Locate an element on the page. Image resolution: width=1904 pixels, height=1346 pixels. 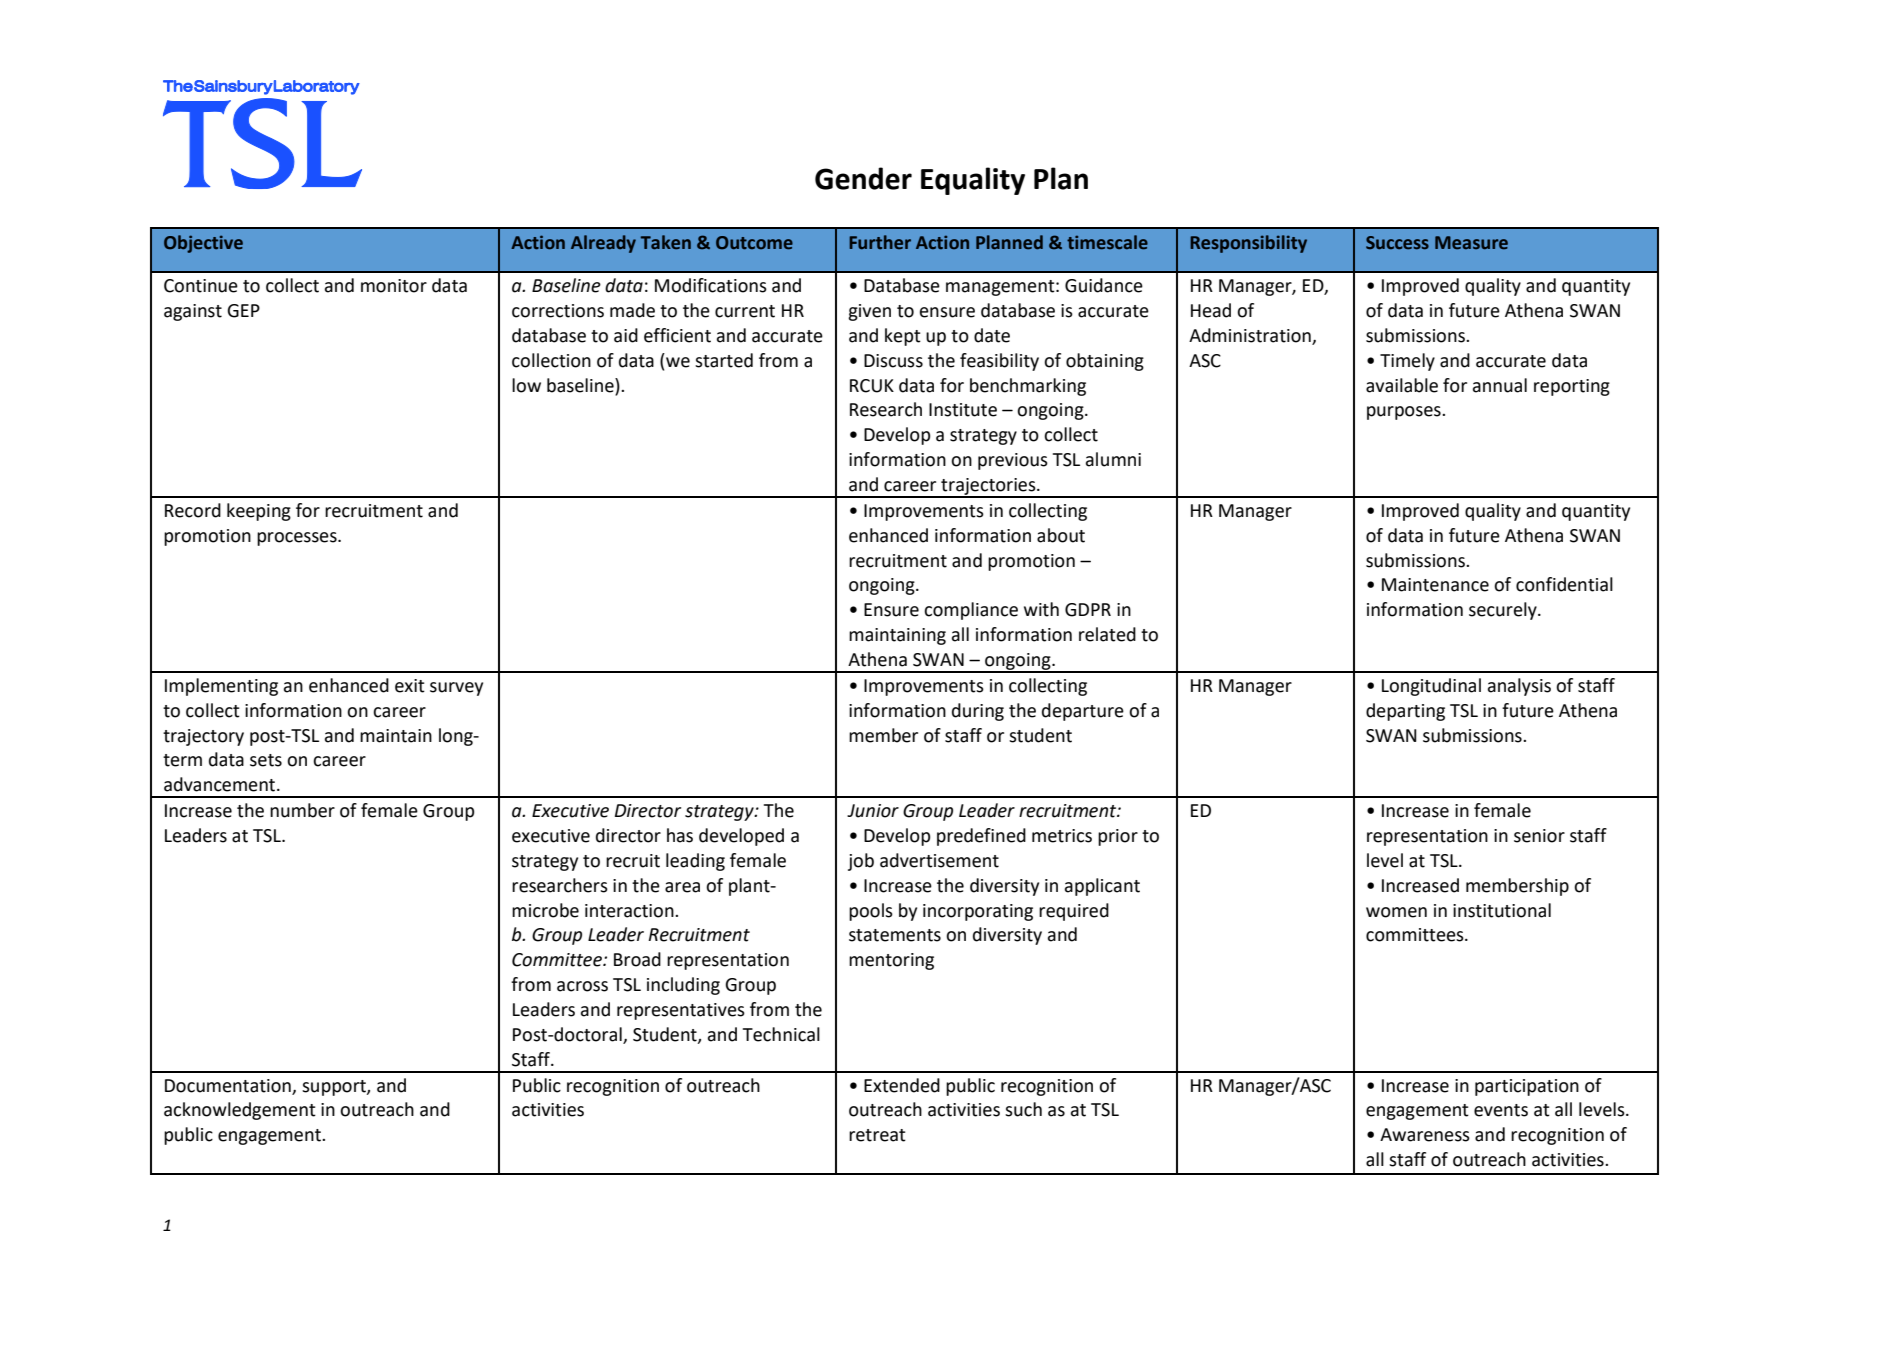
Objective is located at coordinates (203, 244).
